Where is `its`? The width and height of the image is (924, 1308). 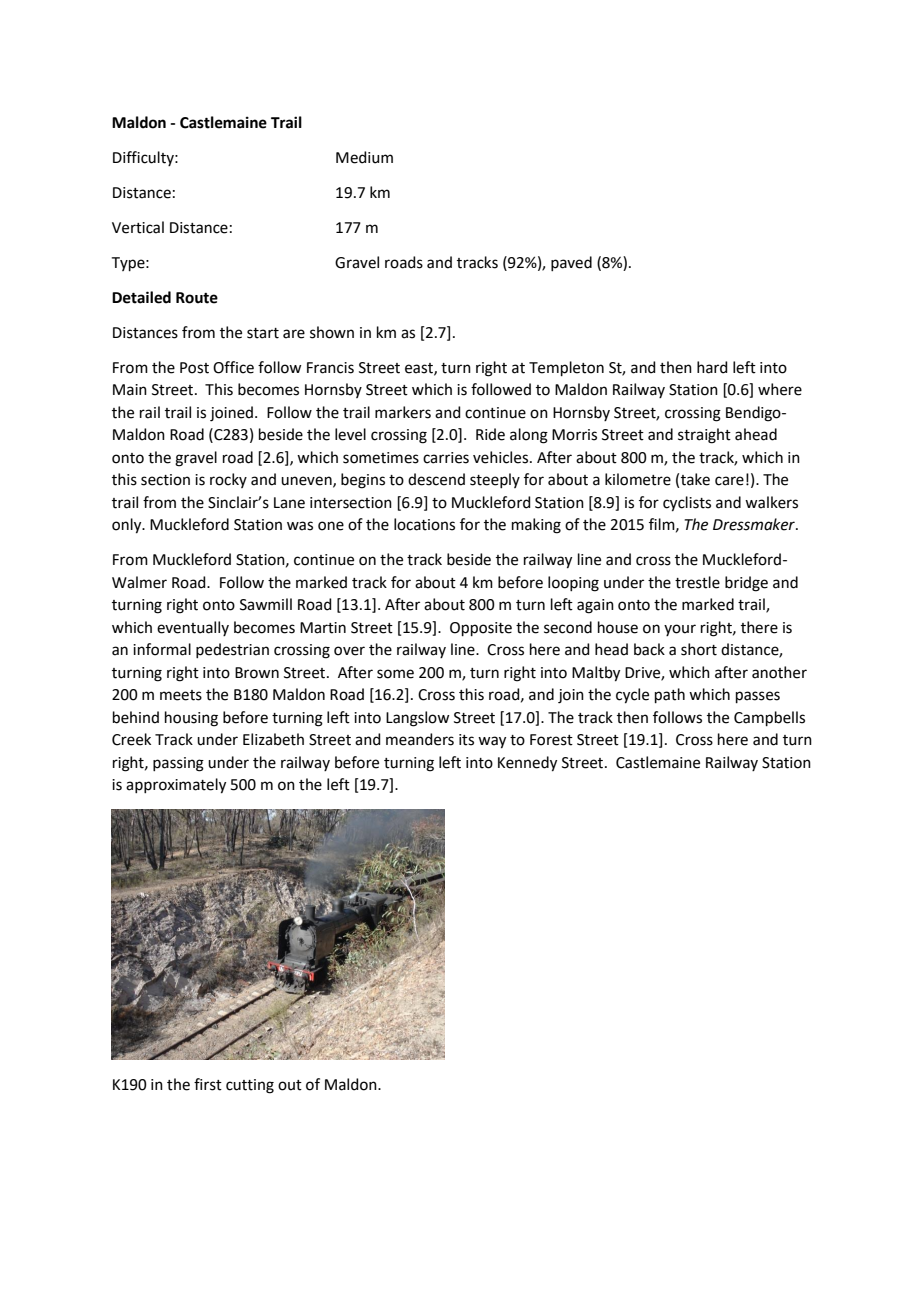 its is located at coordinates (466, 740).
